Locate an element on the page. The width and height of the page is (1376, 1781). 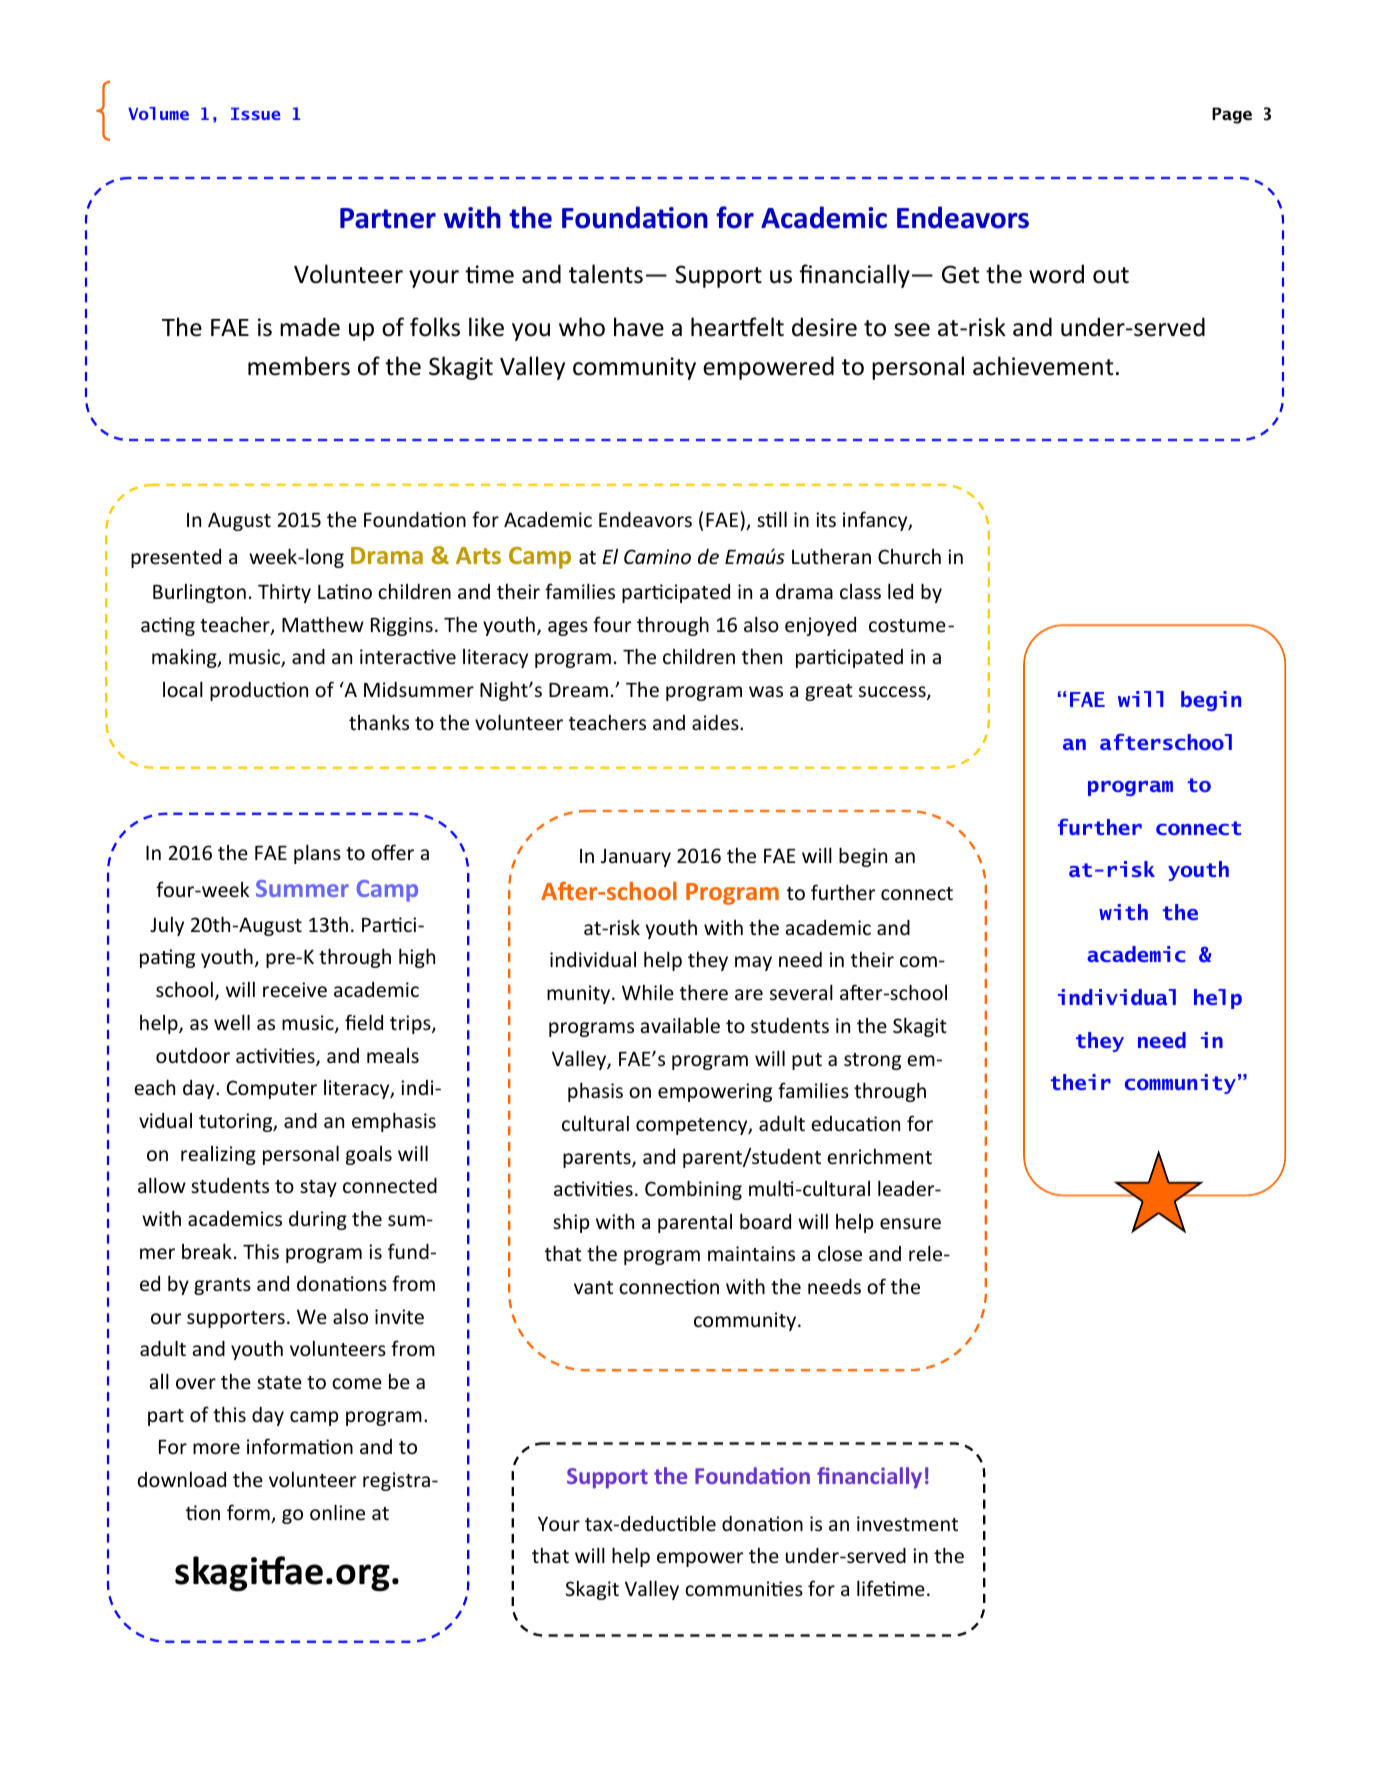
Issue is located at coordinates (255, 114).
